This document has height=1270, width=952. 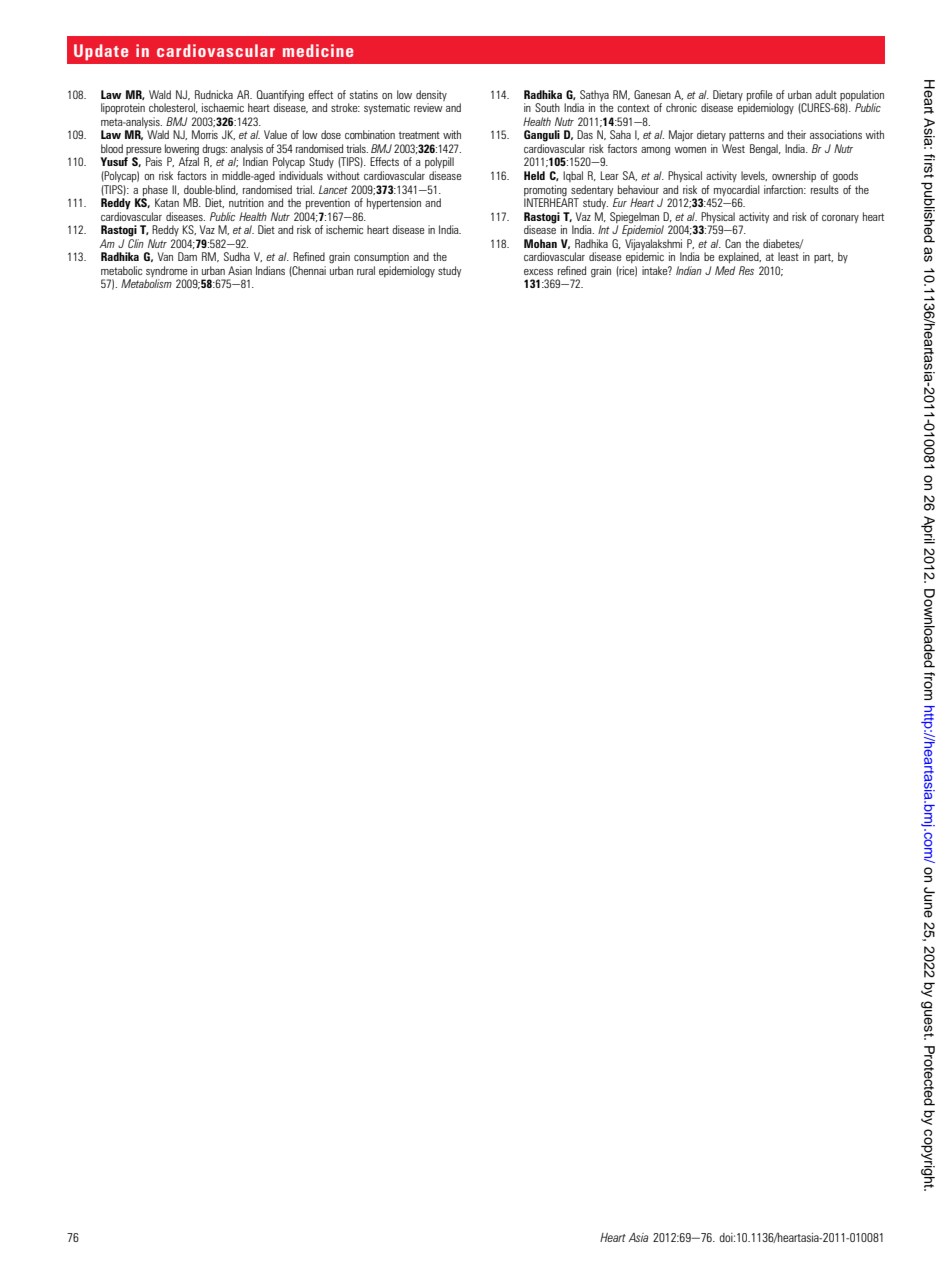 I want to click on Update, so click(x=101, y=52).
